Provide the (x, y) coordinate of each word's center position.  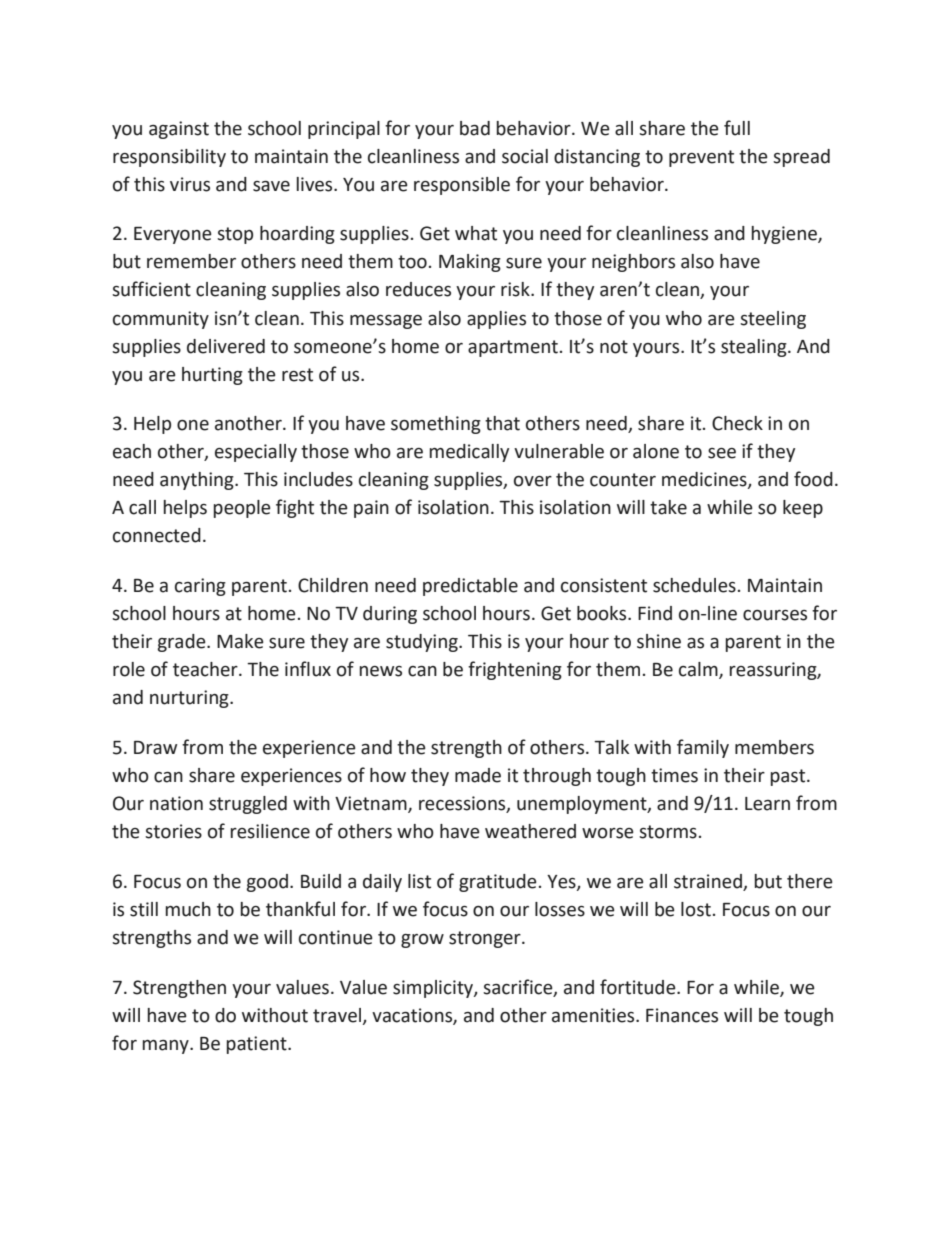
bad (475, 128)
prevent (701, 158)
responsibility (169, 158)
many (167, 1047)
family (703, 748)
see (722, 453)
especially (256, 453)
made (478, 775)
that (502, 423)
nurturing (190, 699)
